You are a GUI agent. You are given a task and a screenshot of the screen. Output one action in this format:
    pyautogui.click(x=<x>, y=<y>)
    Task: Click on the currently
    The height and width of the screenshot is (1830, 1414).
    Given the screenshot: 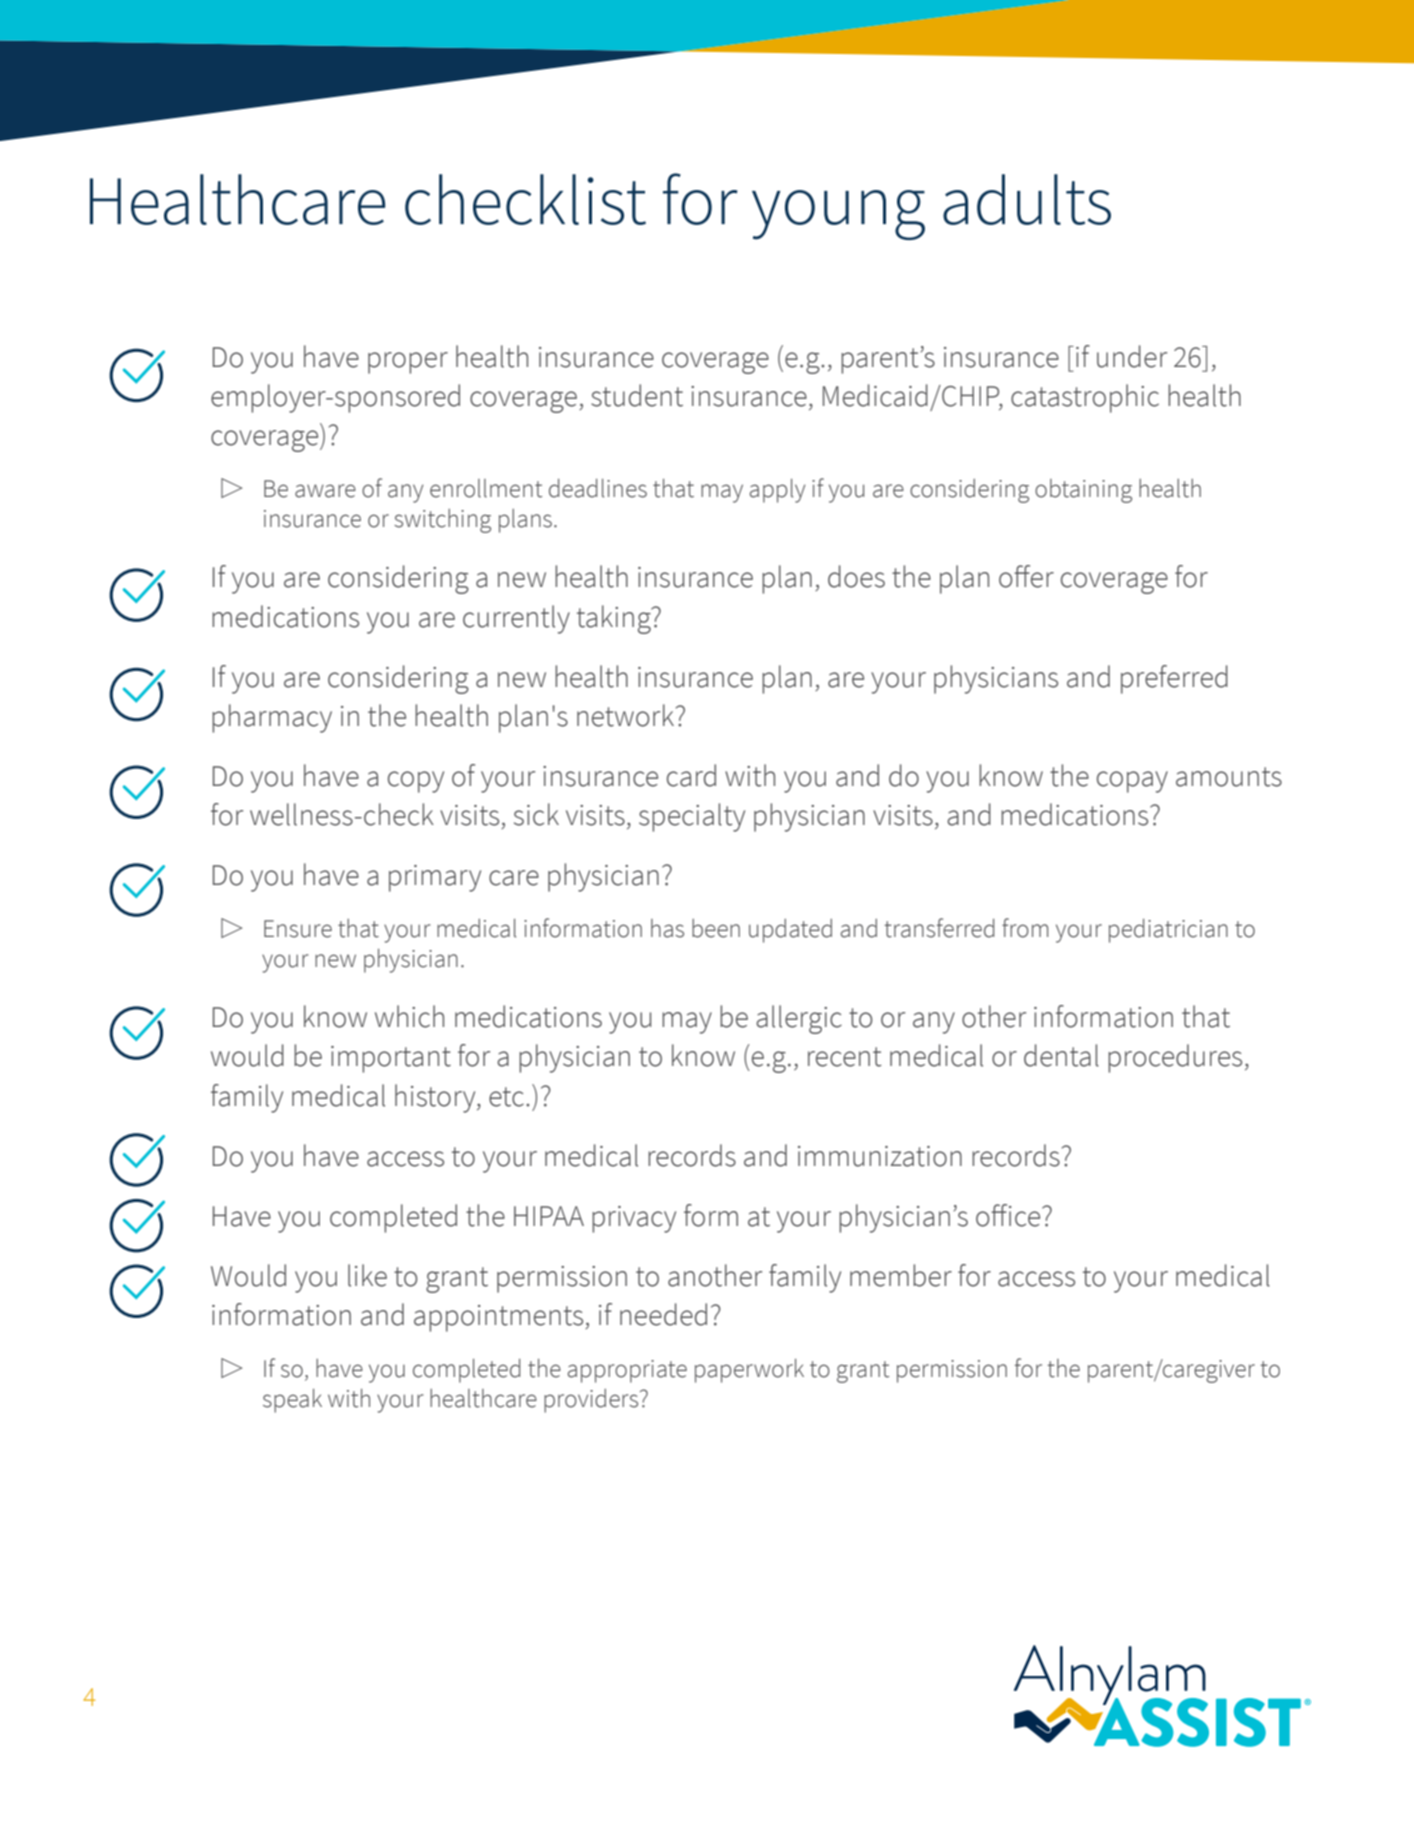 What is the action you would take?
    pyautogui.click(x=516, y=619)
